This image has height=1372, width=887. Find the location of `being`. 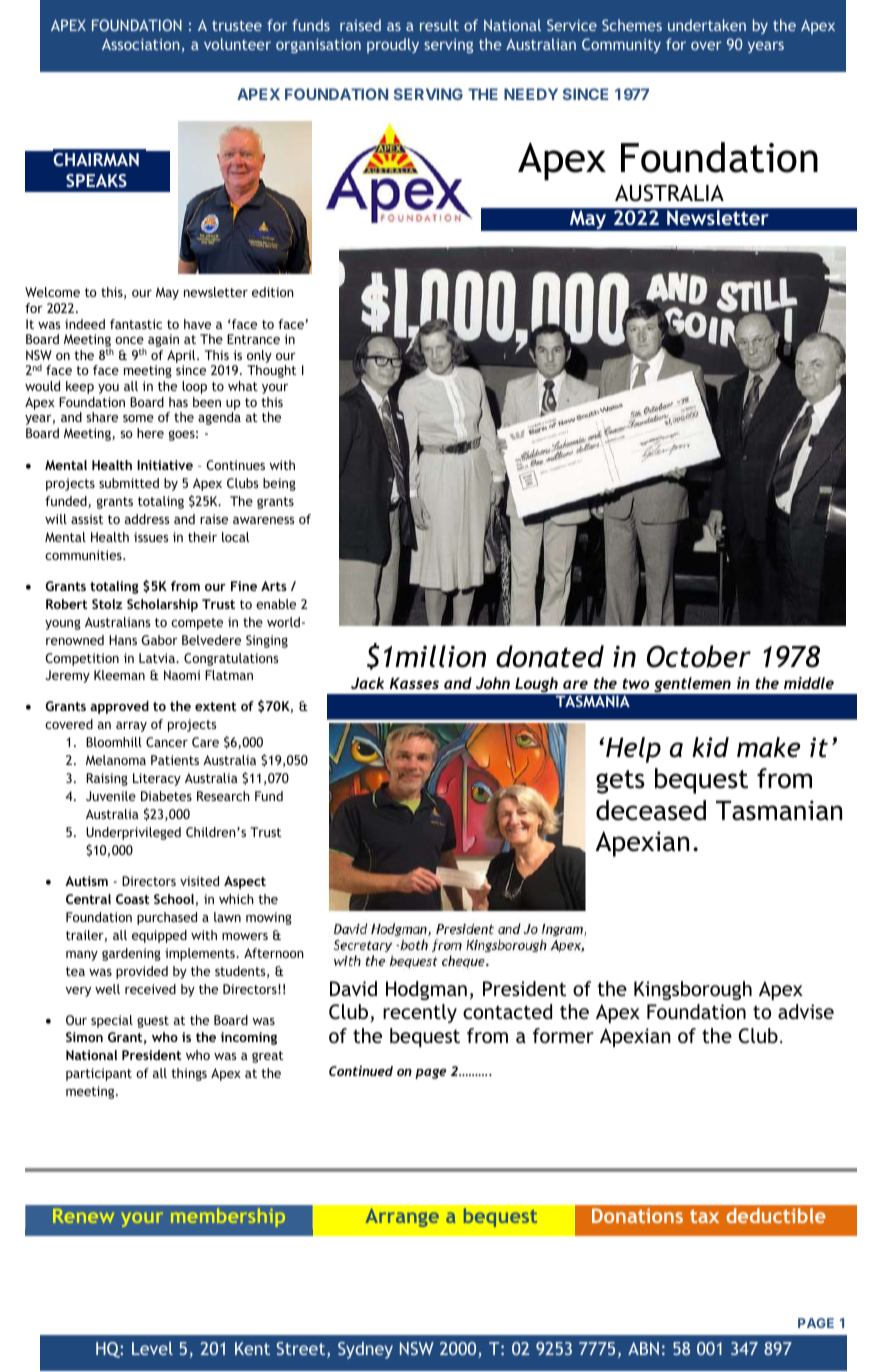

being is located at coordinates (279, 484).
